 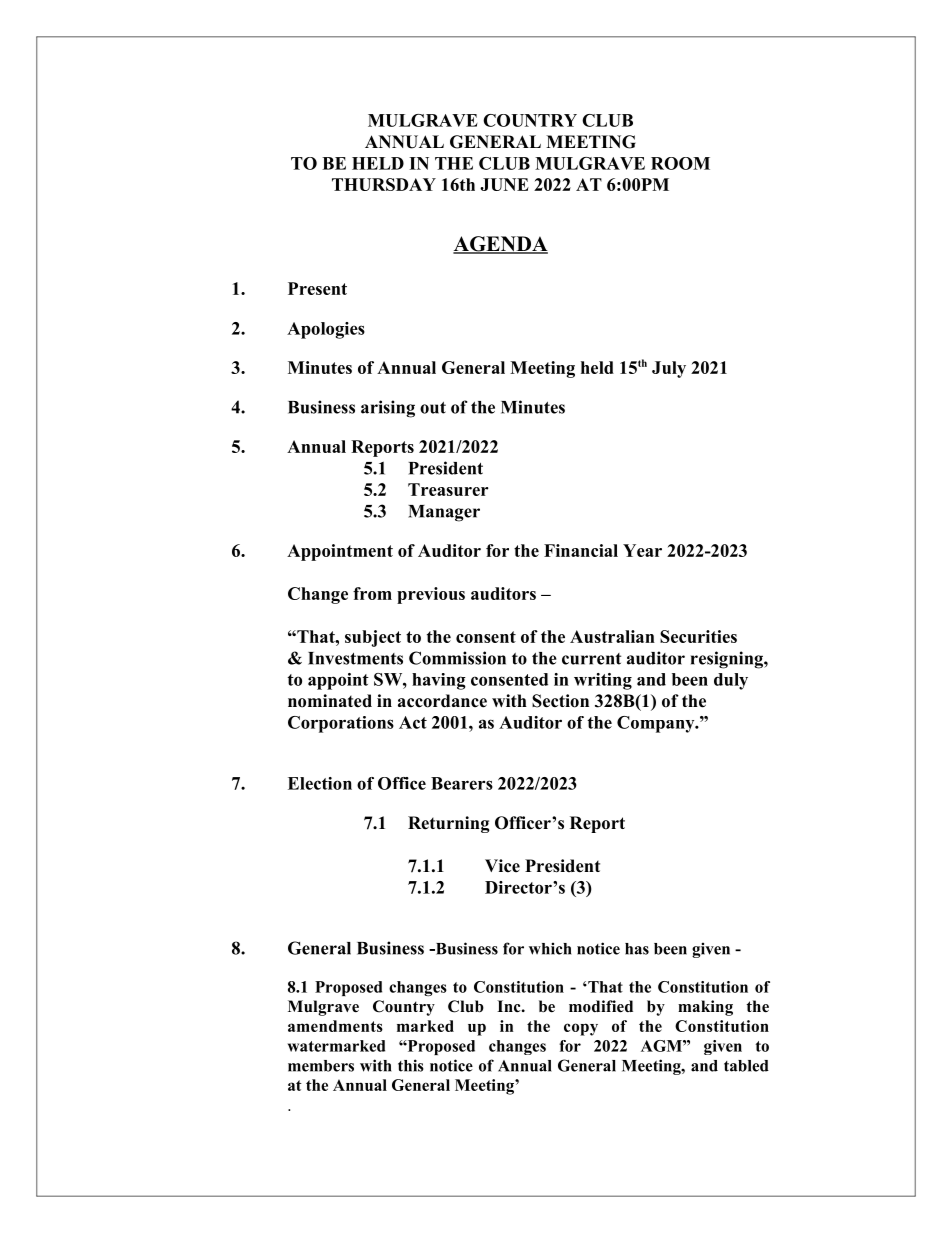 What do you see at coordinates (335, 1026) in the image?
I see `amendments` at bounding box center [335, 1026].
